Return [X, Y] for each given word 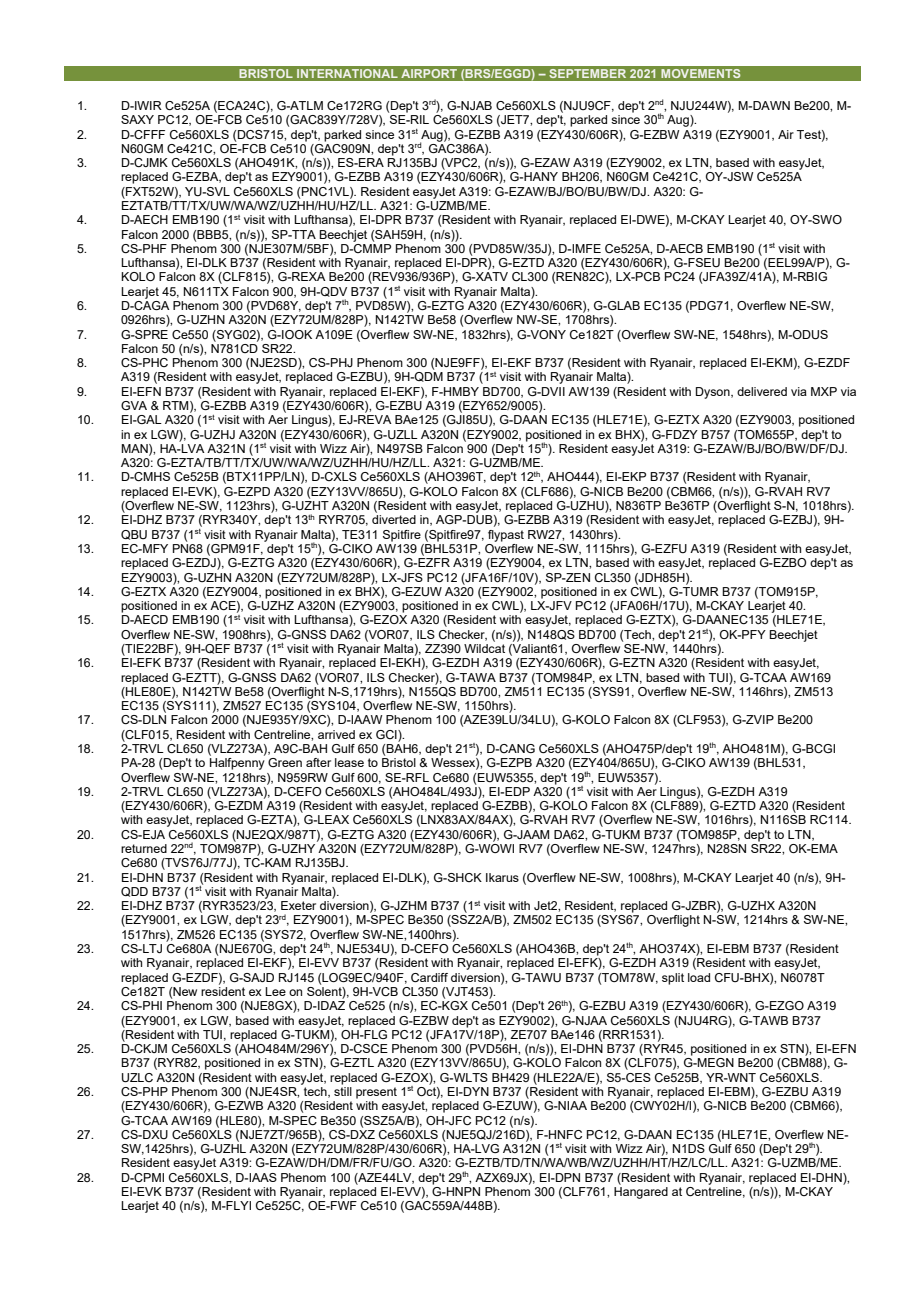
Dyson [714, 393]
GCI [387, 734]
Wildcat [484, 647]
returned [144, 848]
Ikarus [502, 877]
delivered [762, 391]
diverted [394, 519]
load [699, 977]
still [343, 1090]
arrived [336, 734]
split [673, 979]
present [376, 1093]
